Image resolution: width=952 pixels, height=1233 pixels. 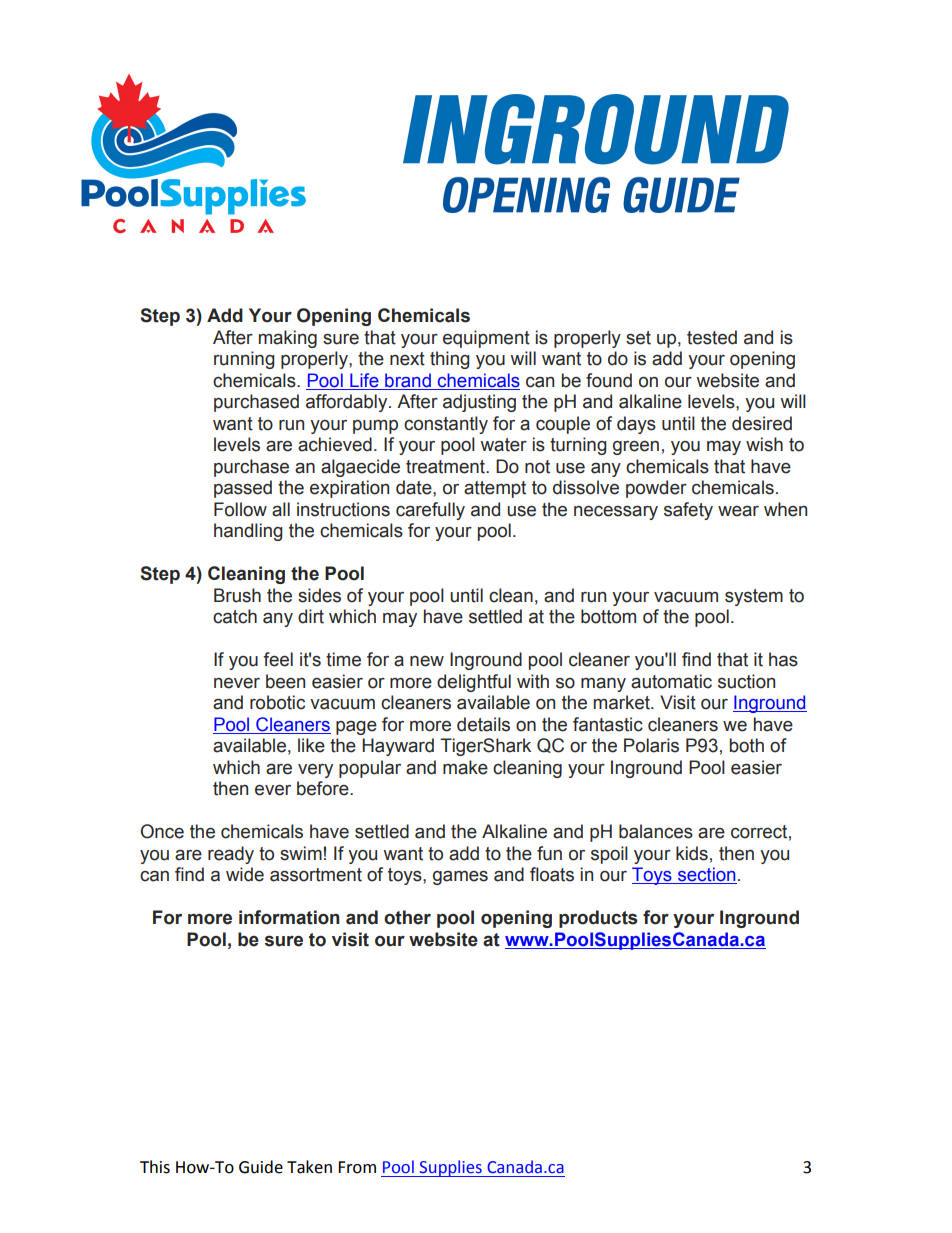 What do you see at coordinates (712, 337) in the page?
I see `tested` at bounding box center [712, 337].
